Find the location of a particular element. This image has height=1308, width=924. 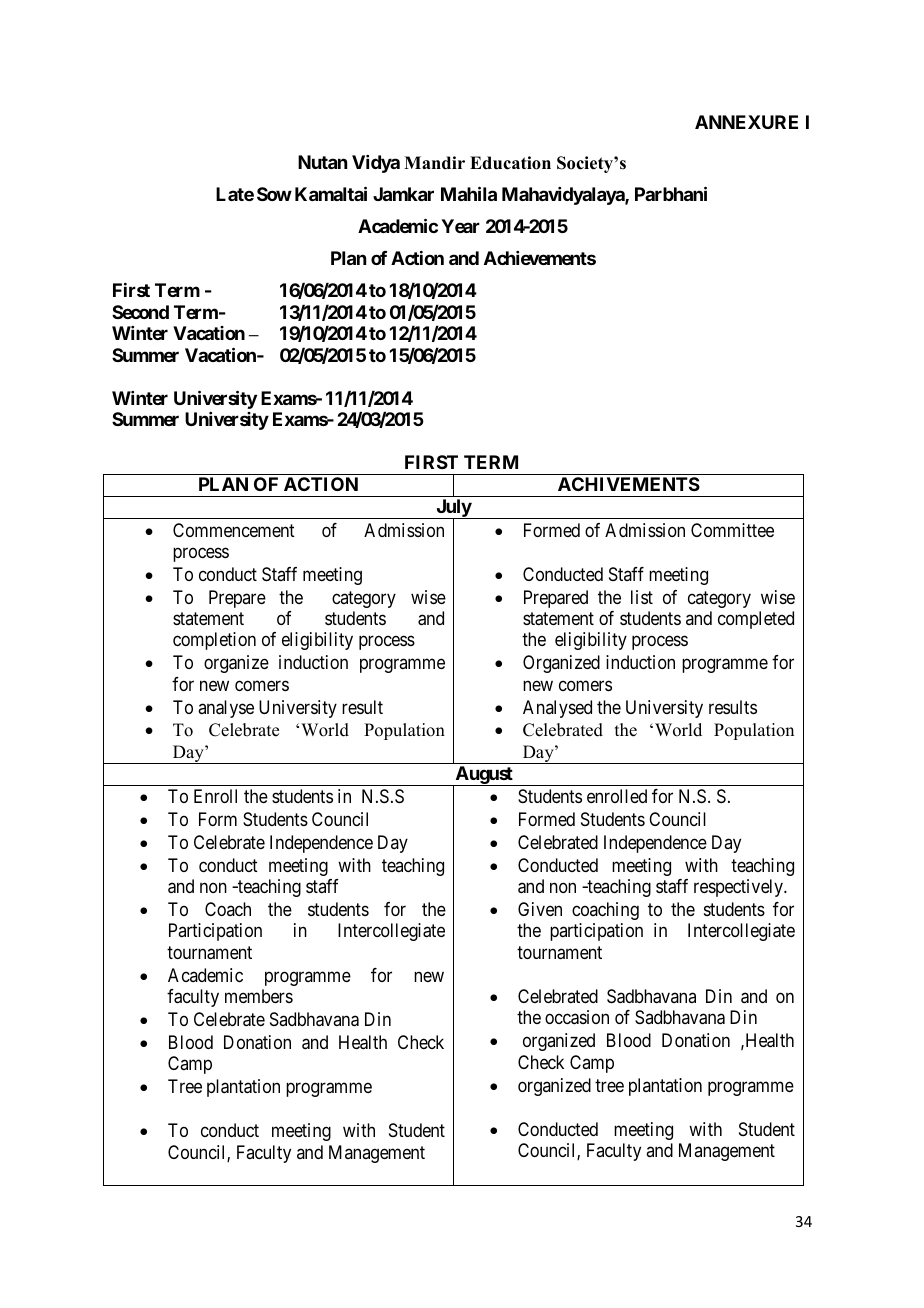

list is located at coordinates (642, 597).
